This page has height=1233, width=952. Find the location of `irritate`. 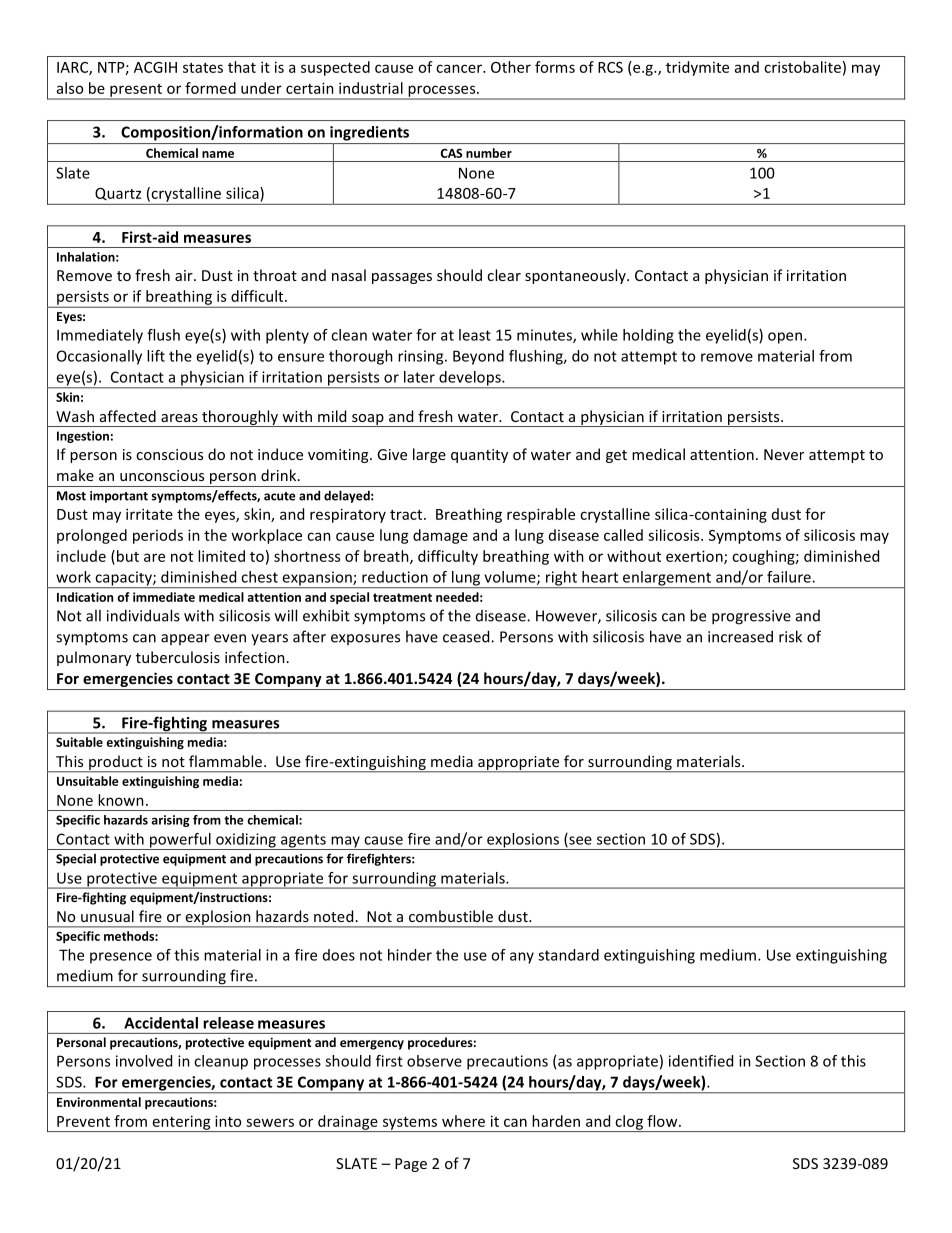

irritate is located at coordinates (149, 514).
